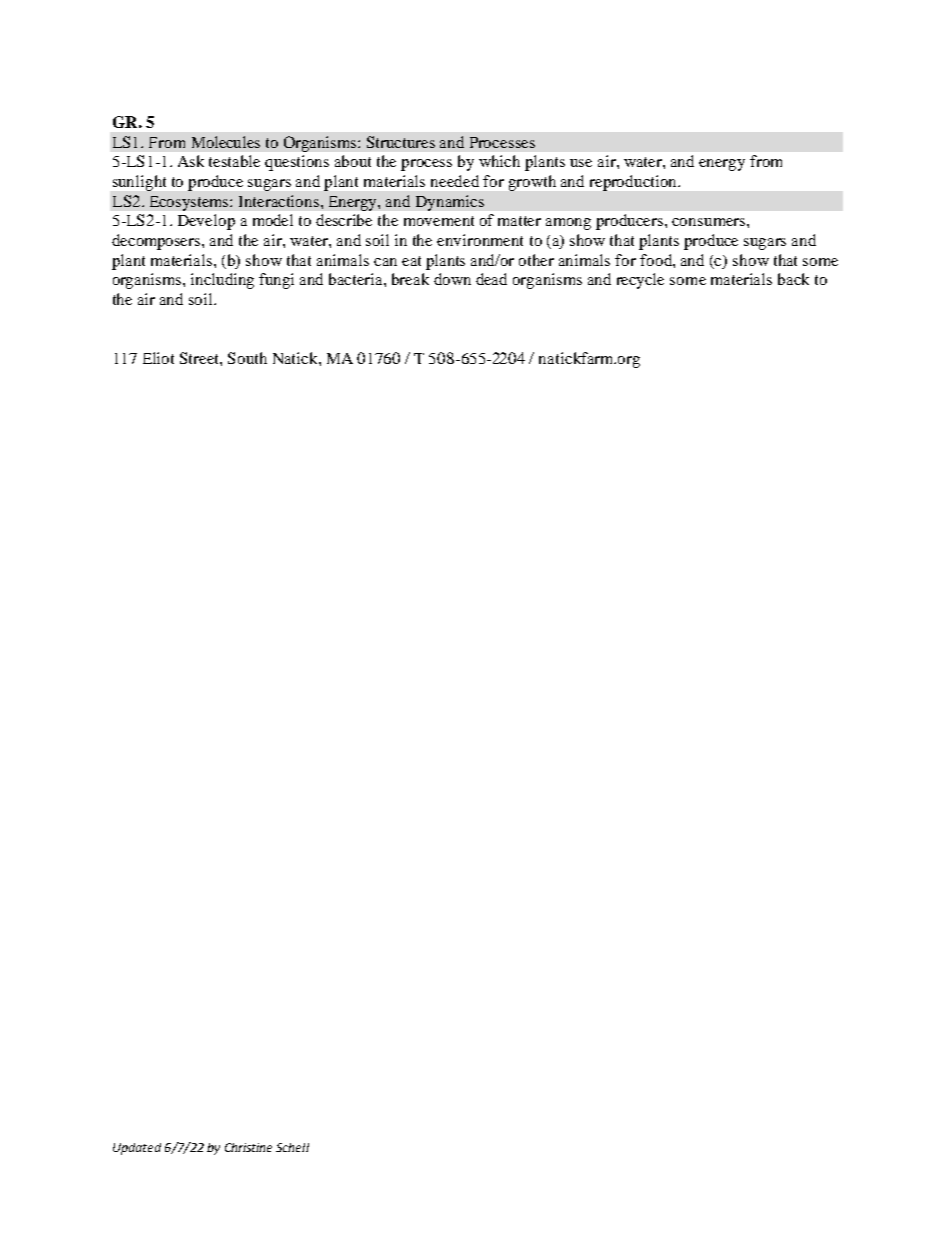  I want to click on break, so click(410, 279).
